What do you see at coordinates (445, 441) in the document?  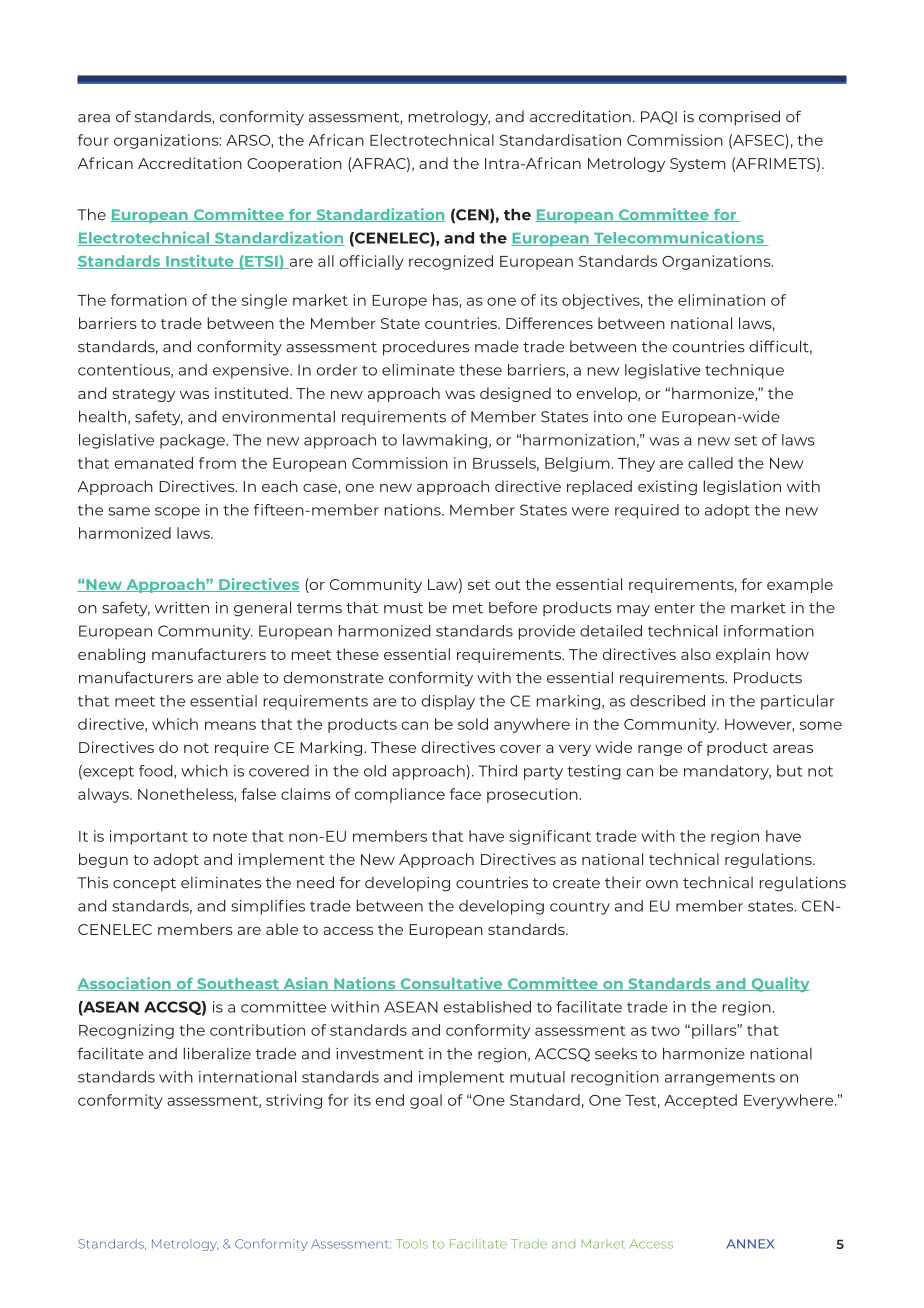 I see `lawmaking` at bounding box center [445, 441].
